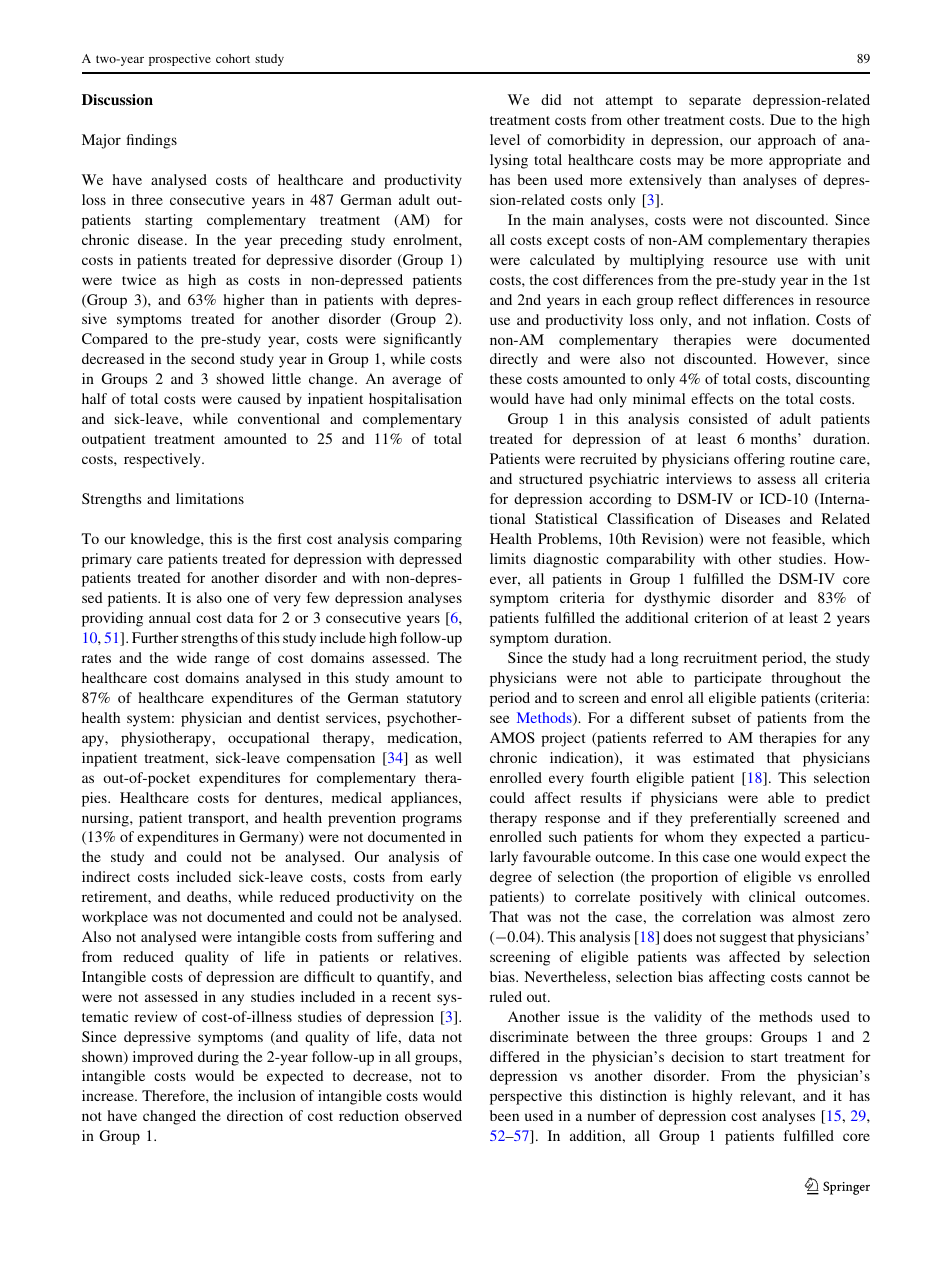  Describe the element at coordinates (721, 617) in the page. I see `criterion` at that location.
